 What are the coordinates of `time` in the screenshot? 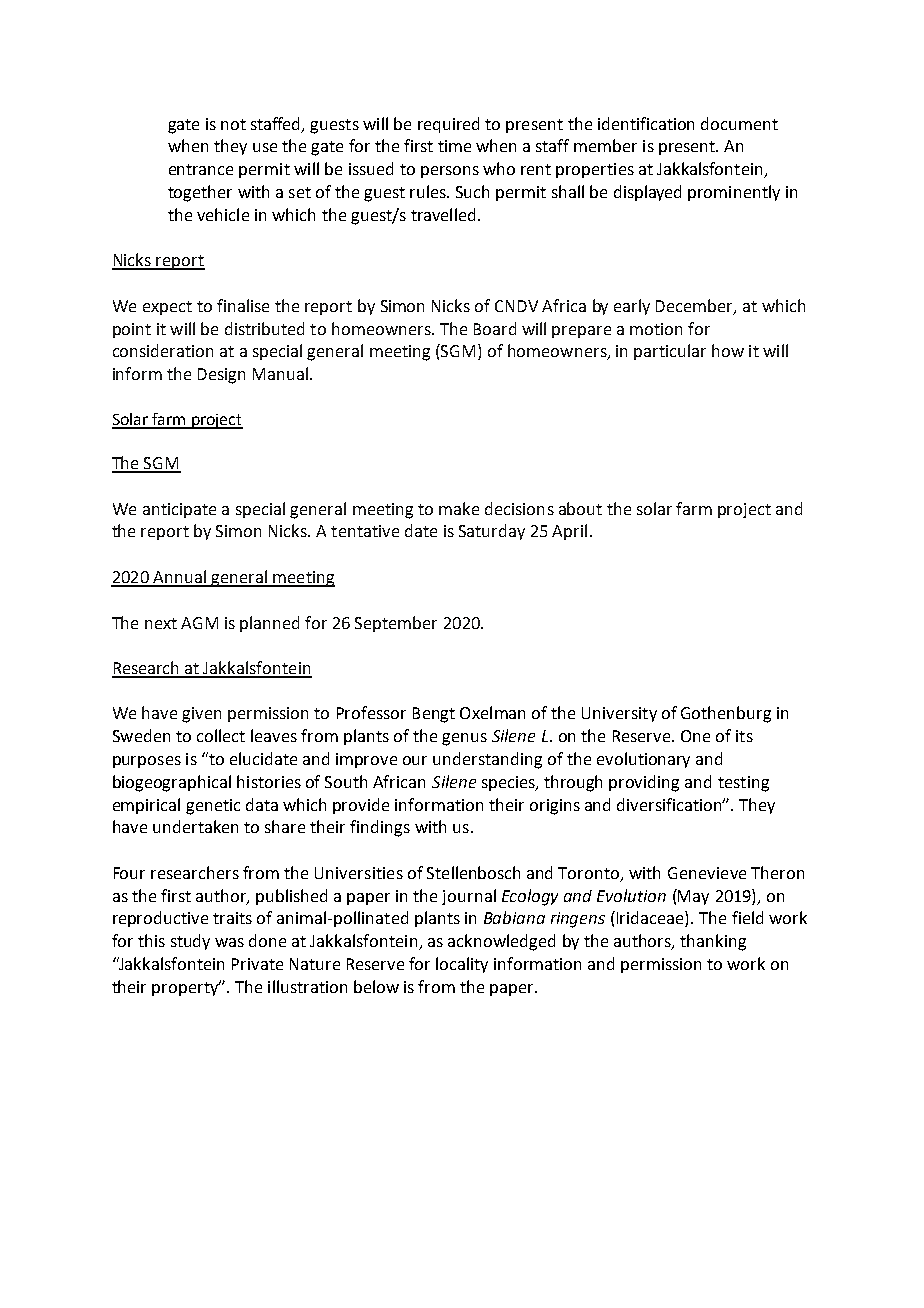 It's located at (454, 146).
